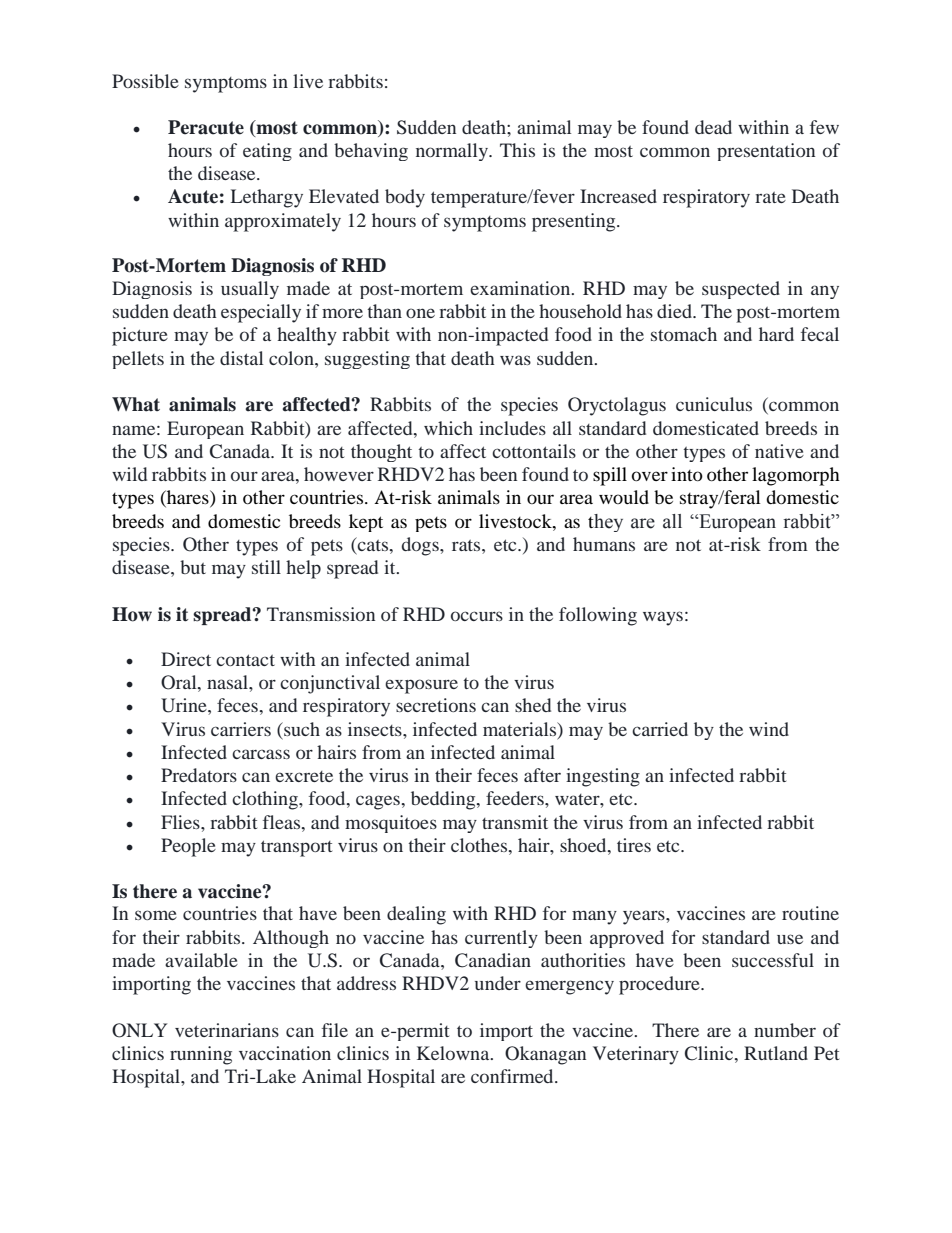 This screenshot has height=1233, width=952. What do you see at coordinates (188, 847) in the screenshot?
I see `People` at bounding box center [188, 847].
